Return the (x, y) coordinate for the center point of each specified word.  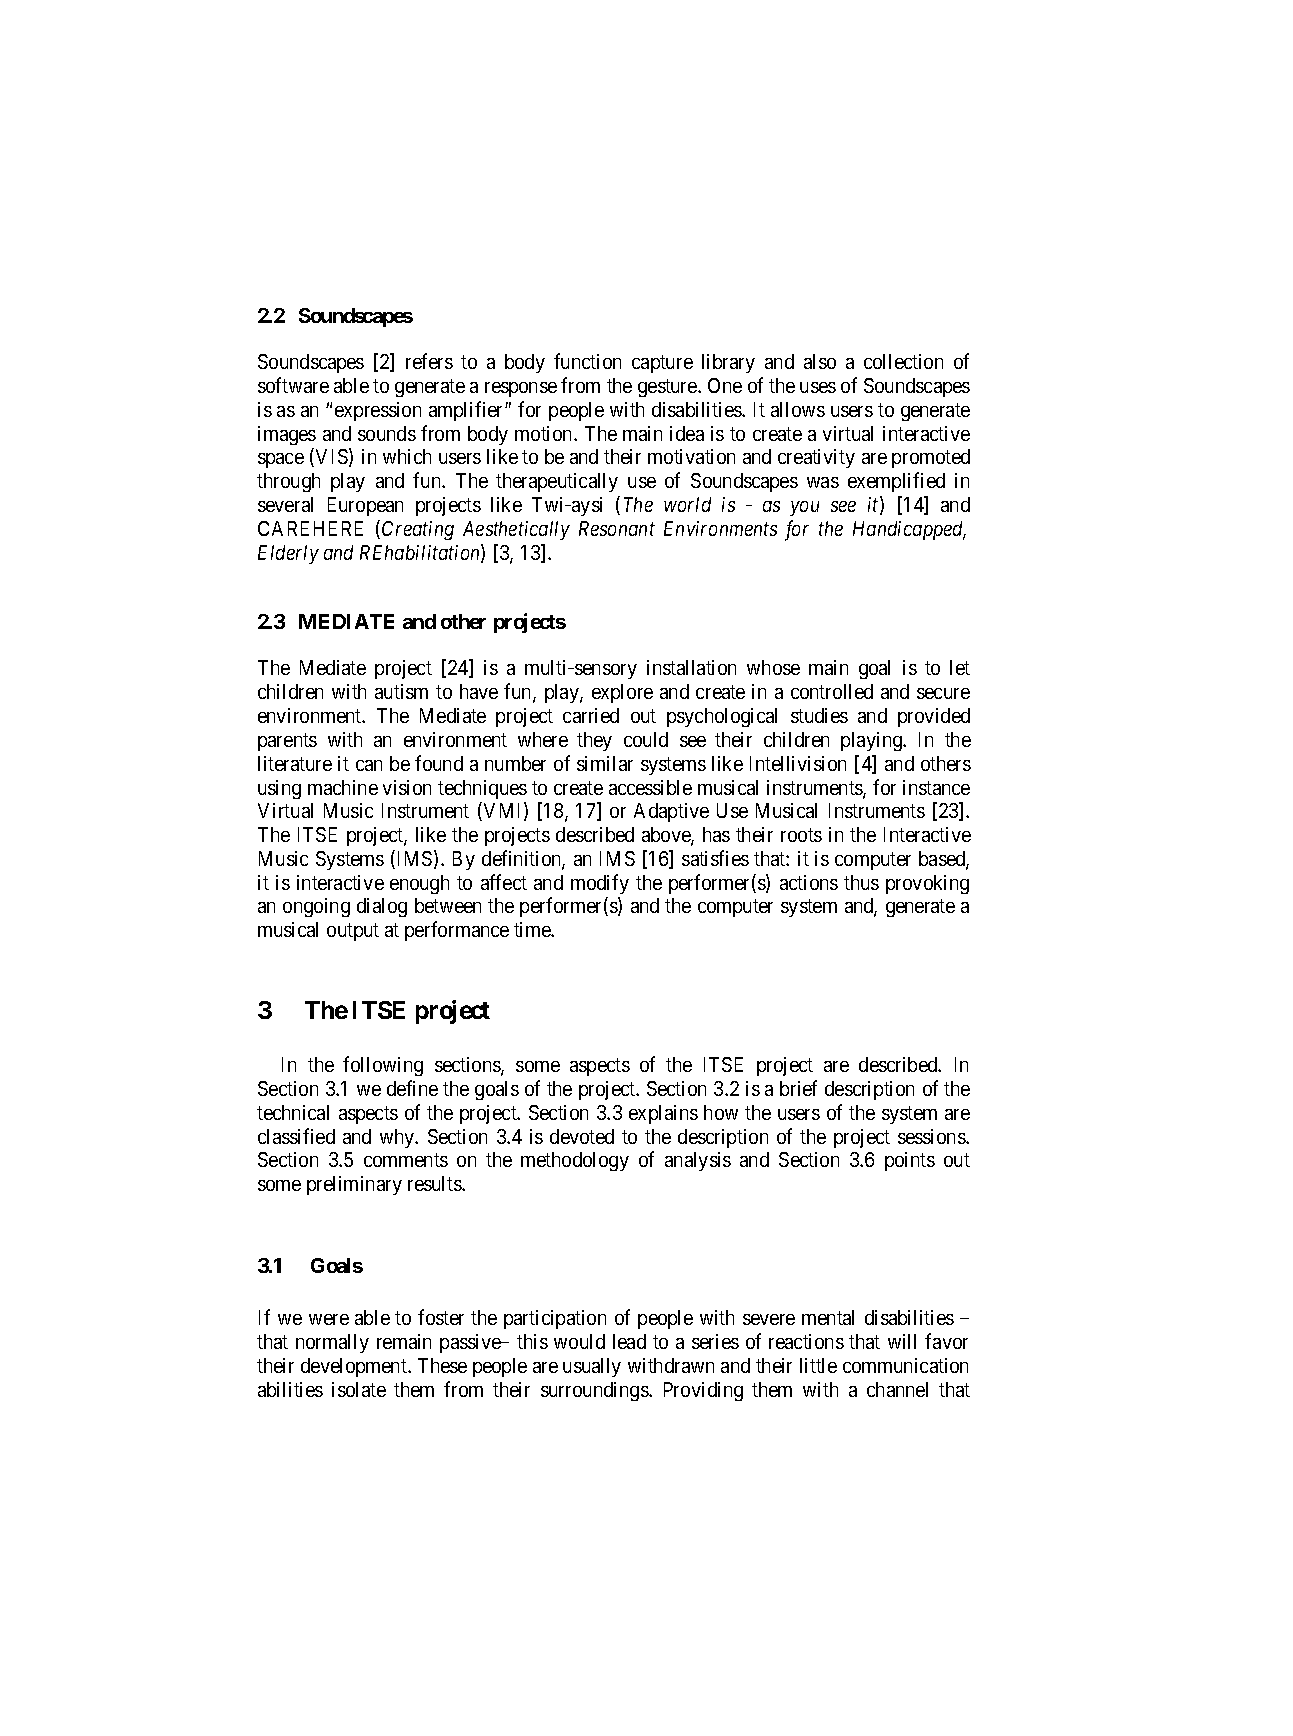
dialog (382, 907)
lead (629, 1341)
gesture (668, 388)
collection (903, 361)
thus (861, 882)
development (355, 1367)
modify (600, 884)
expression (378, 411)
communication (905, 1365)
